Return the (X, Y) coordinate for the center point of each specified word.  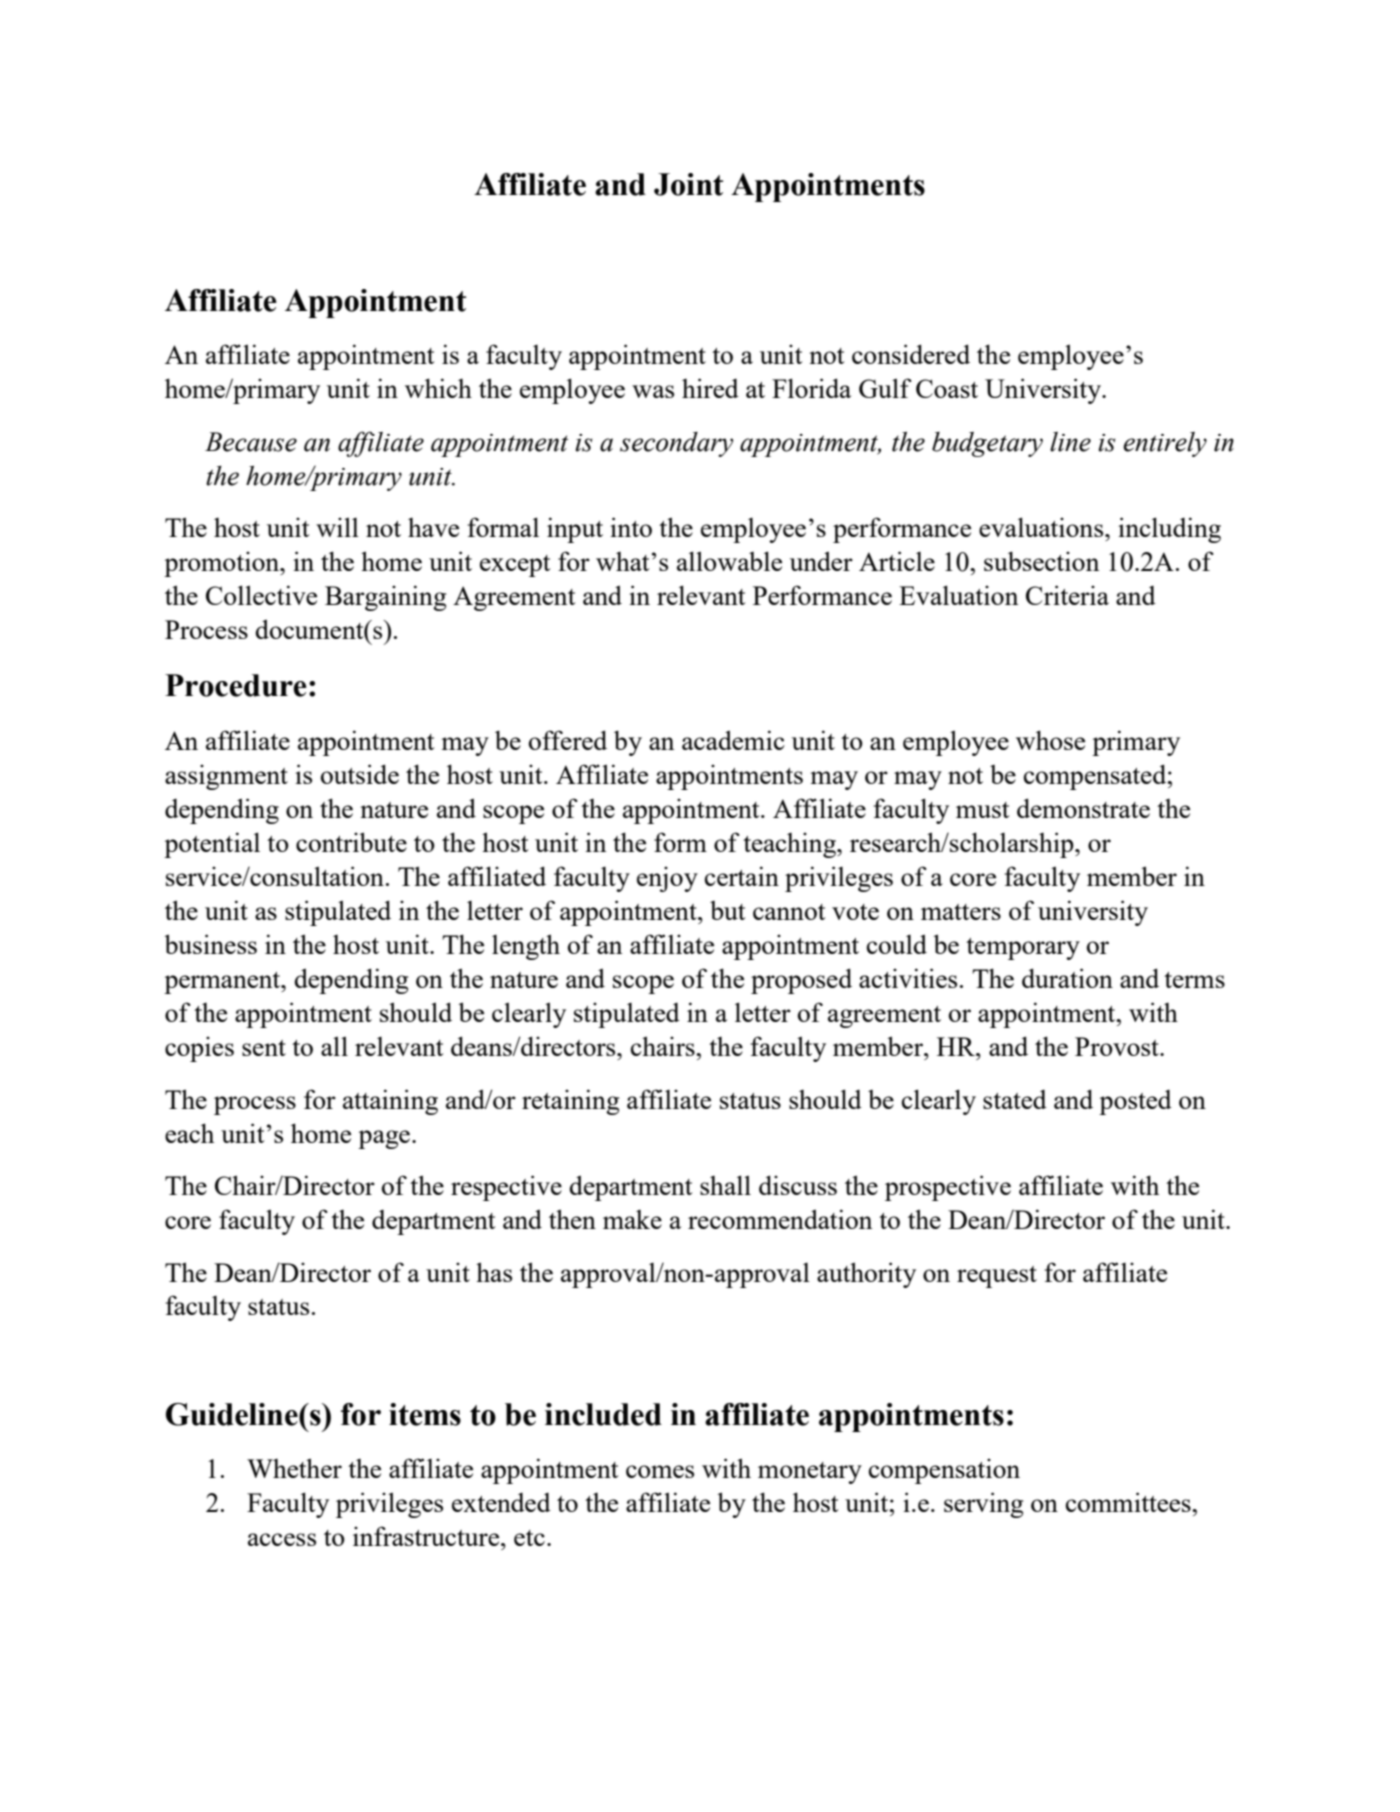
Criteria (1067, 595)
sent (264, 1048)
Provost (1118, 1046)
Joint (688, 184)
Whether (294, 1468)
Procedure (236, 685)
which (438, 388)
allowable (729, 561)
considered (911, 354)
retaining (570, 1102)
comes (660, 1471)
